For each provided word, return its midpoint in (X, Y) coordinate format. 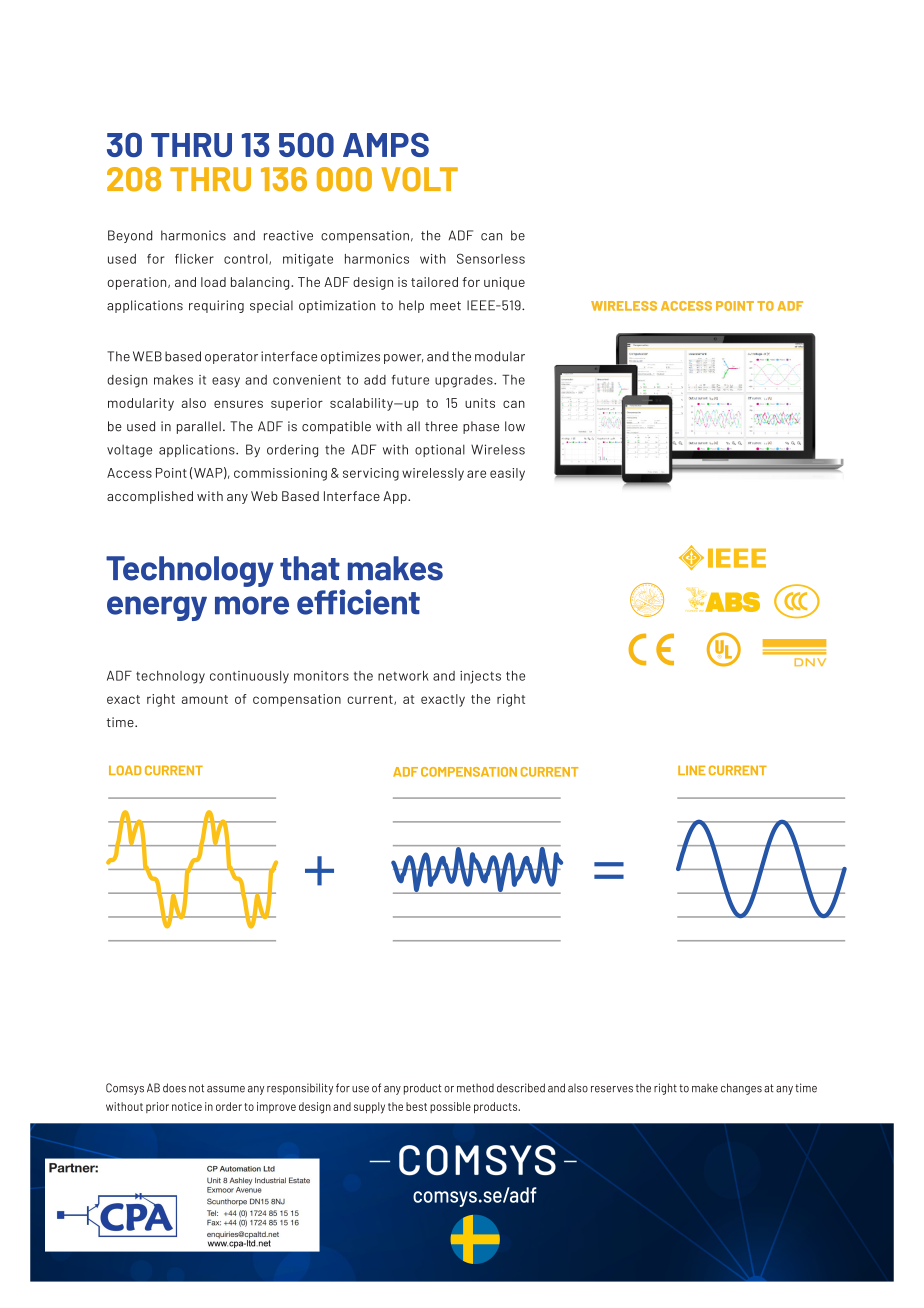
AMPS (386, 145)
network (403, 676)
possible (450, 1107)
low (515, 426)
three (441, 426)
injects (480, 677)
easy (226, 382)
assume (226, 1089)
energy (157, 608)
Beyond (130, 236)
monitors (321, 676)
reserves (612, 1089)
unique (504, 283)
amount (205, 699)
